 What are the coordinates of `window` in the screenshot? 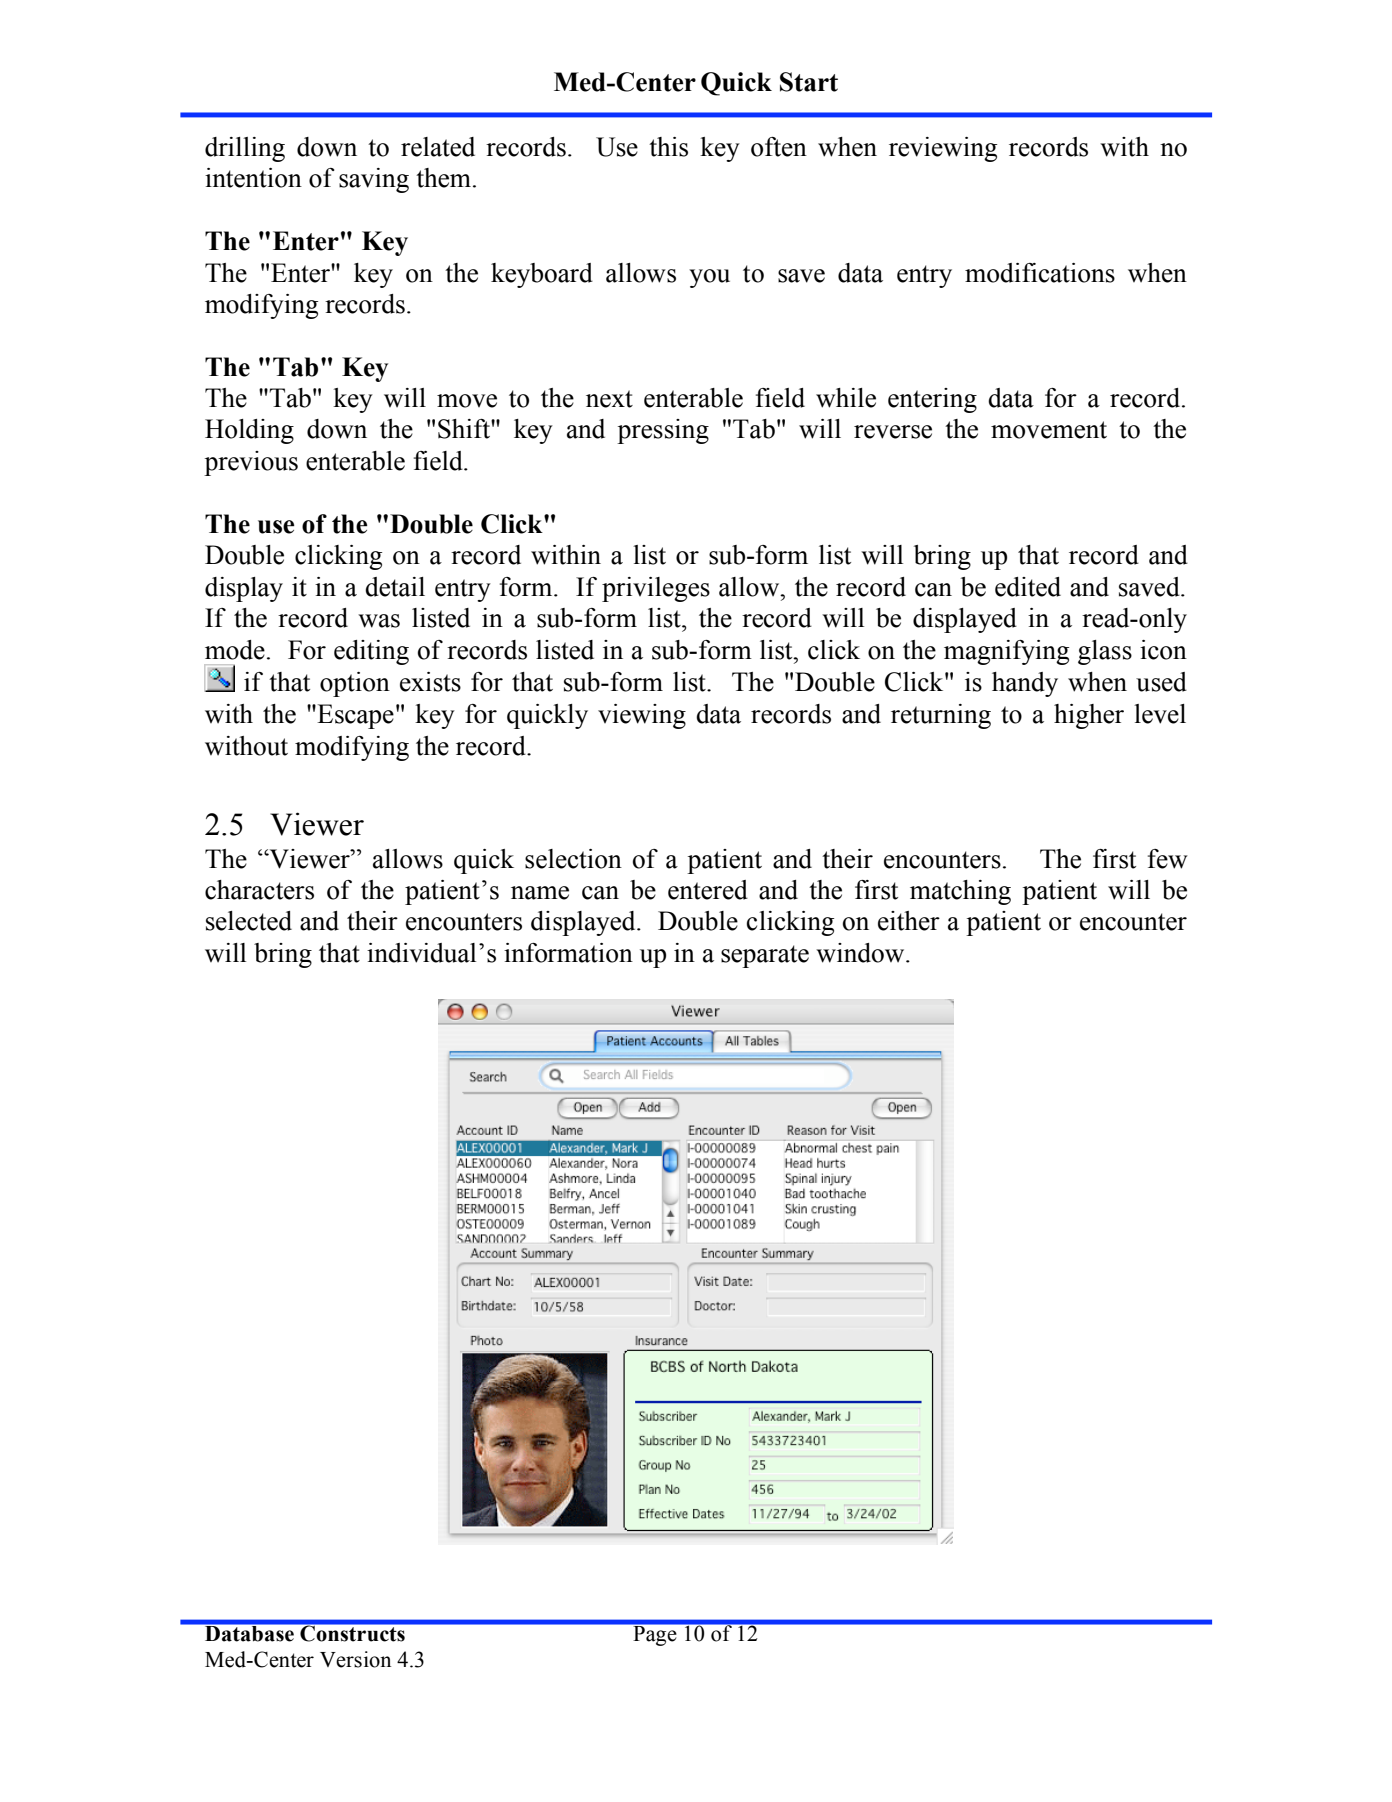 It's located at (861, 953).
